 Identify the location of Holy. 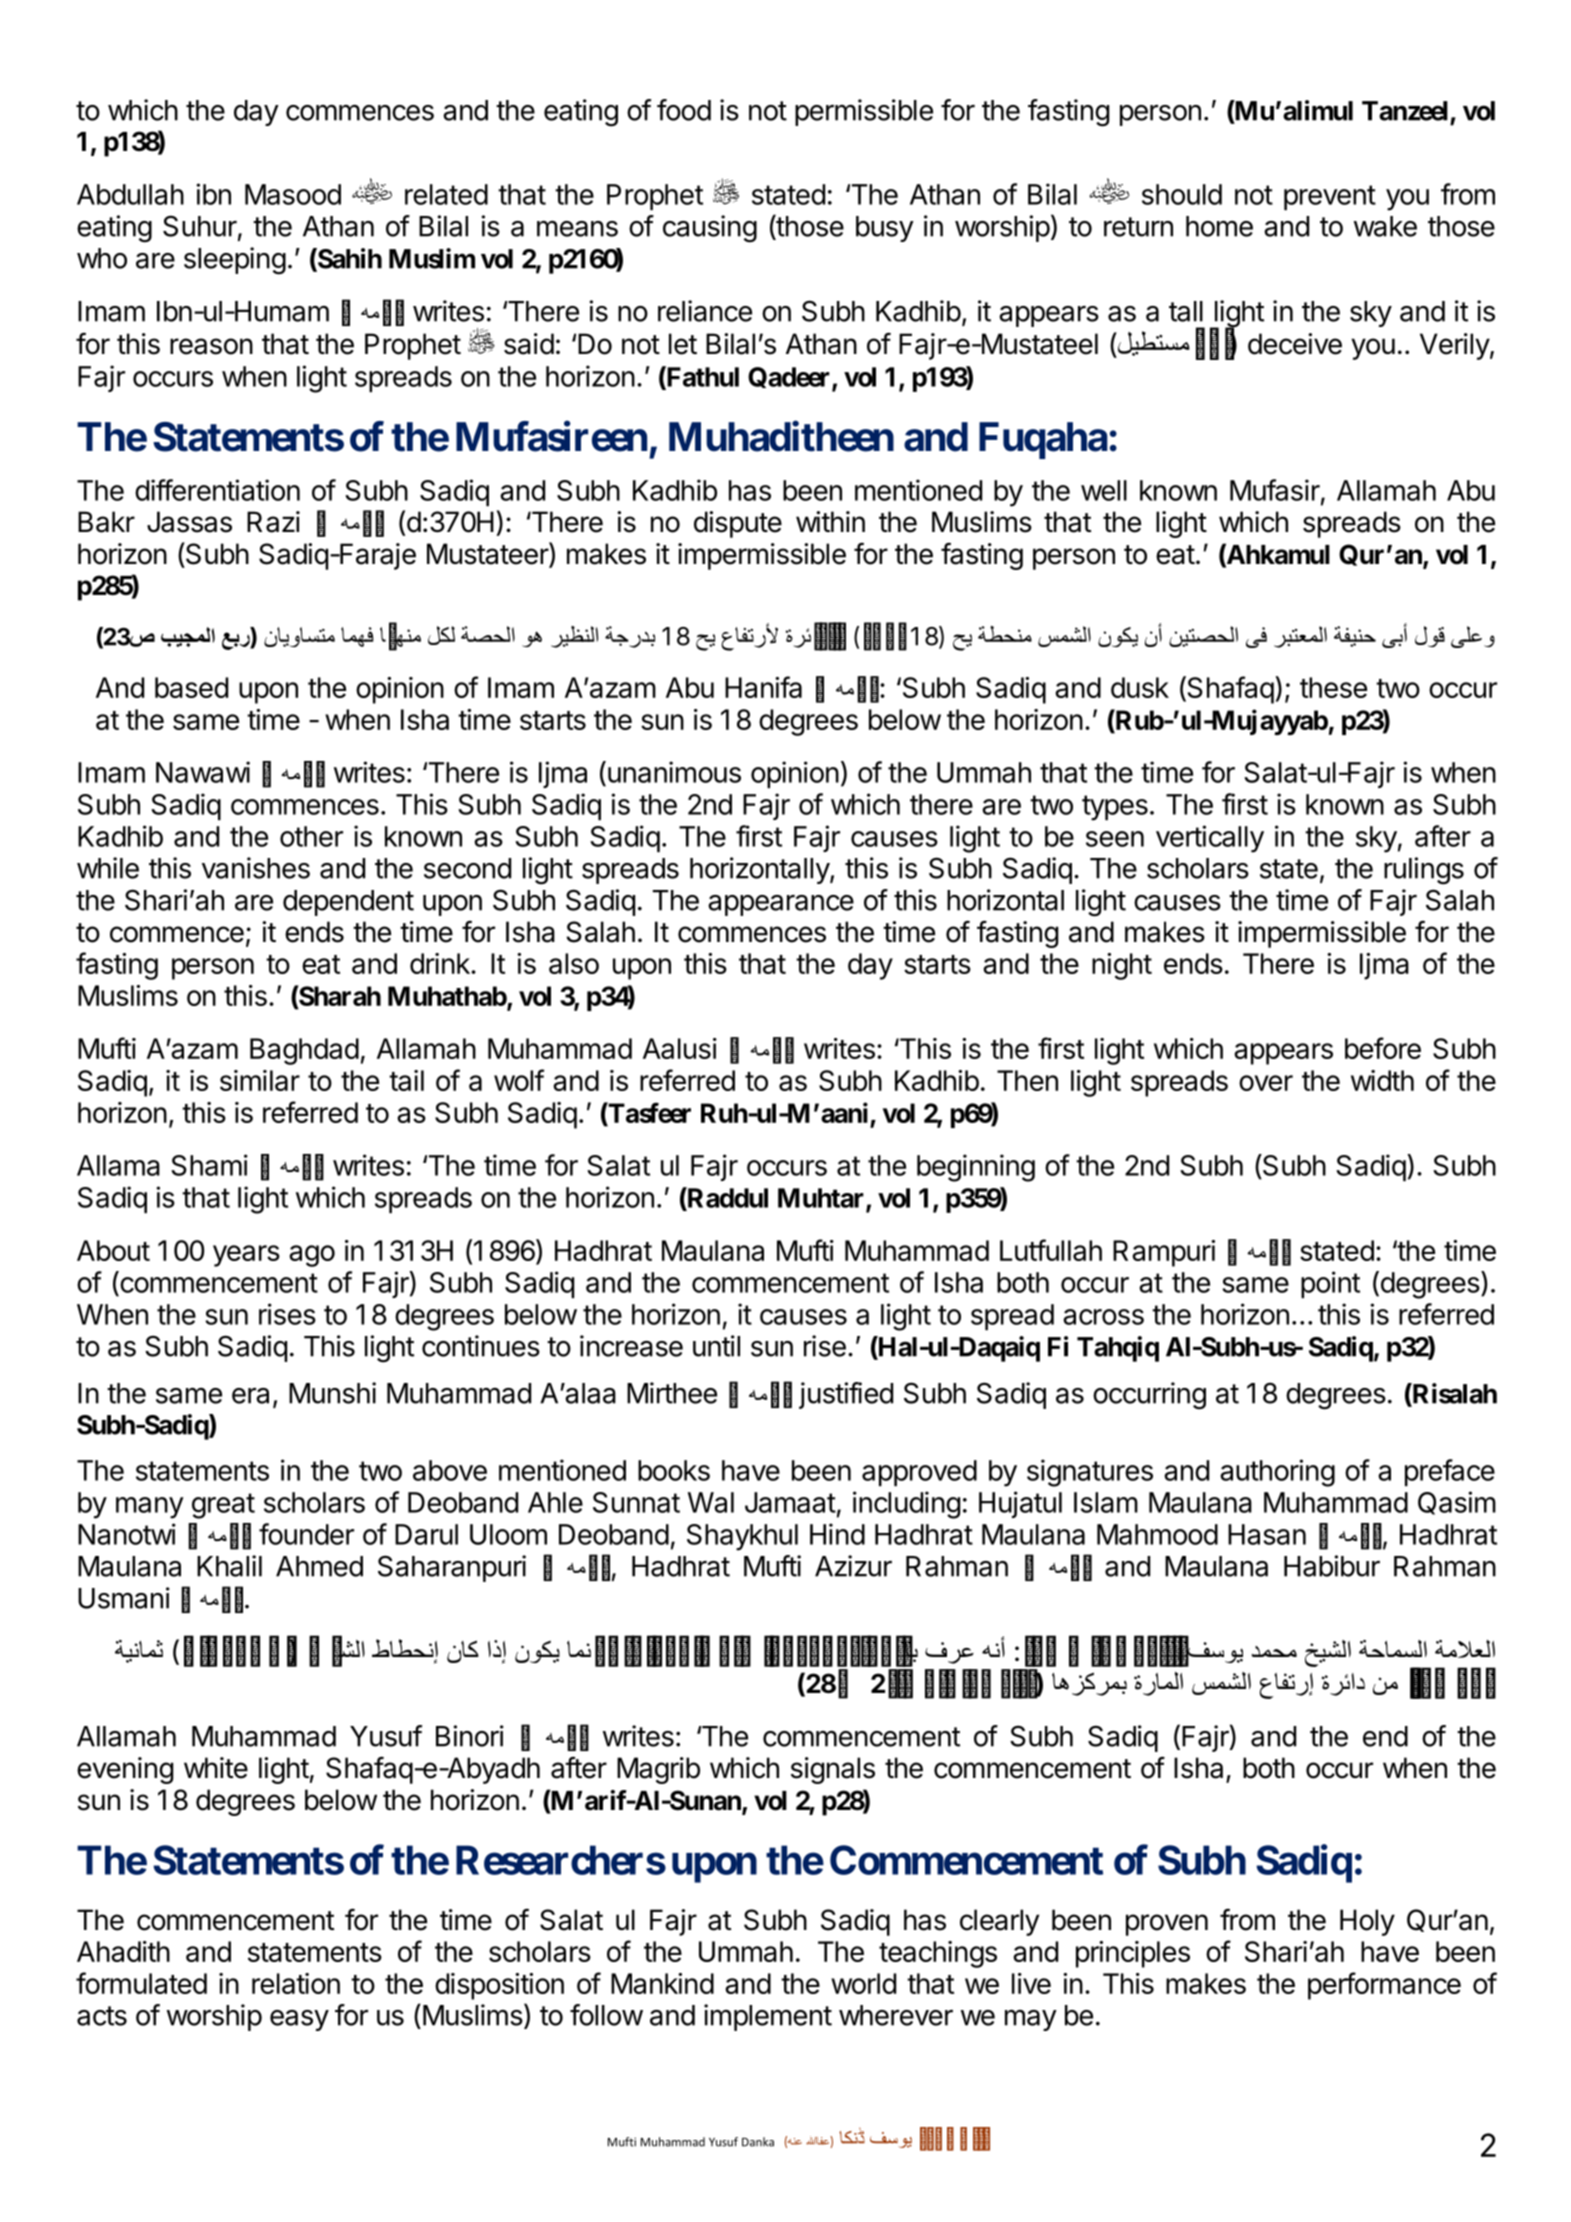
(1367, 1922).
